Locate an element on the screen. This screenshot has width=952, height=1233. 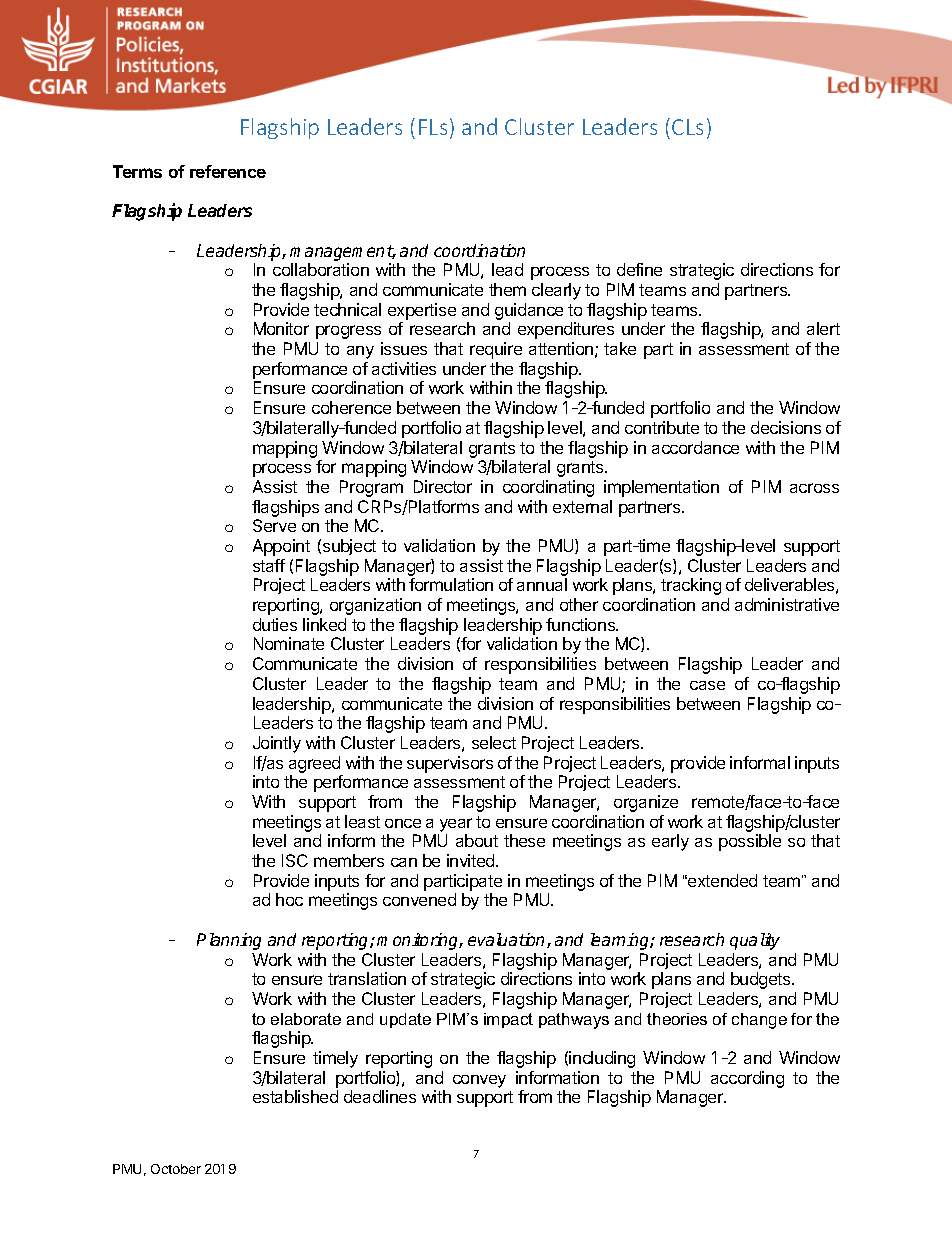
October is located at coordinates (176, 1169).
